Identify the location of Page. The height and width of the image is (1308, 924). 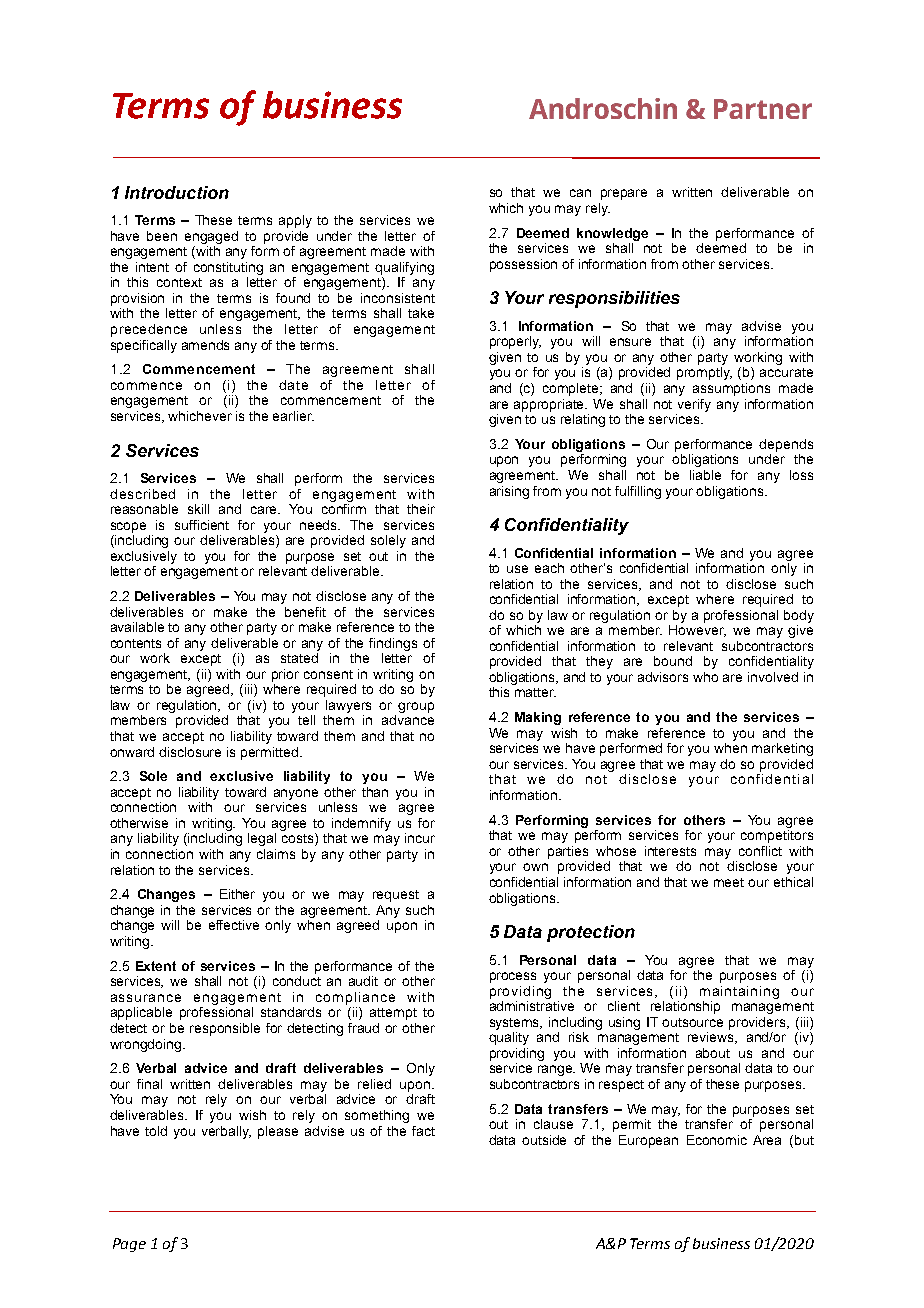
(129, 1245).
